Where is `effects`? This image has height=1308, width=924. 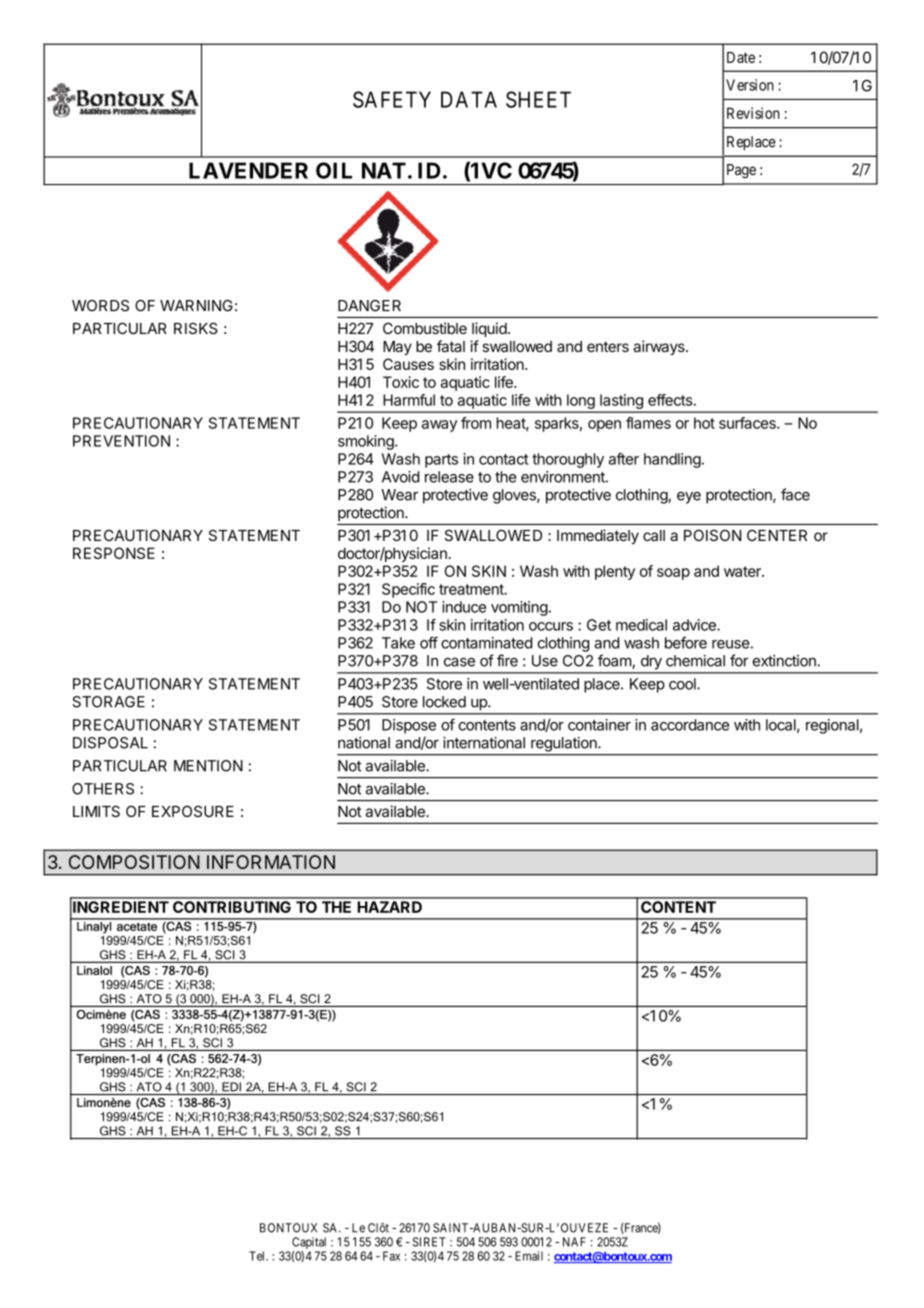
effects is located at coordinates (671, 400).
